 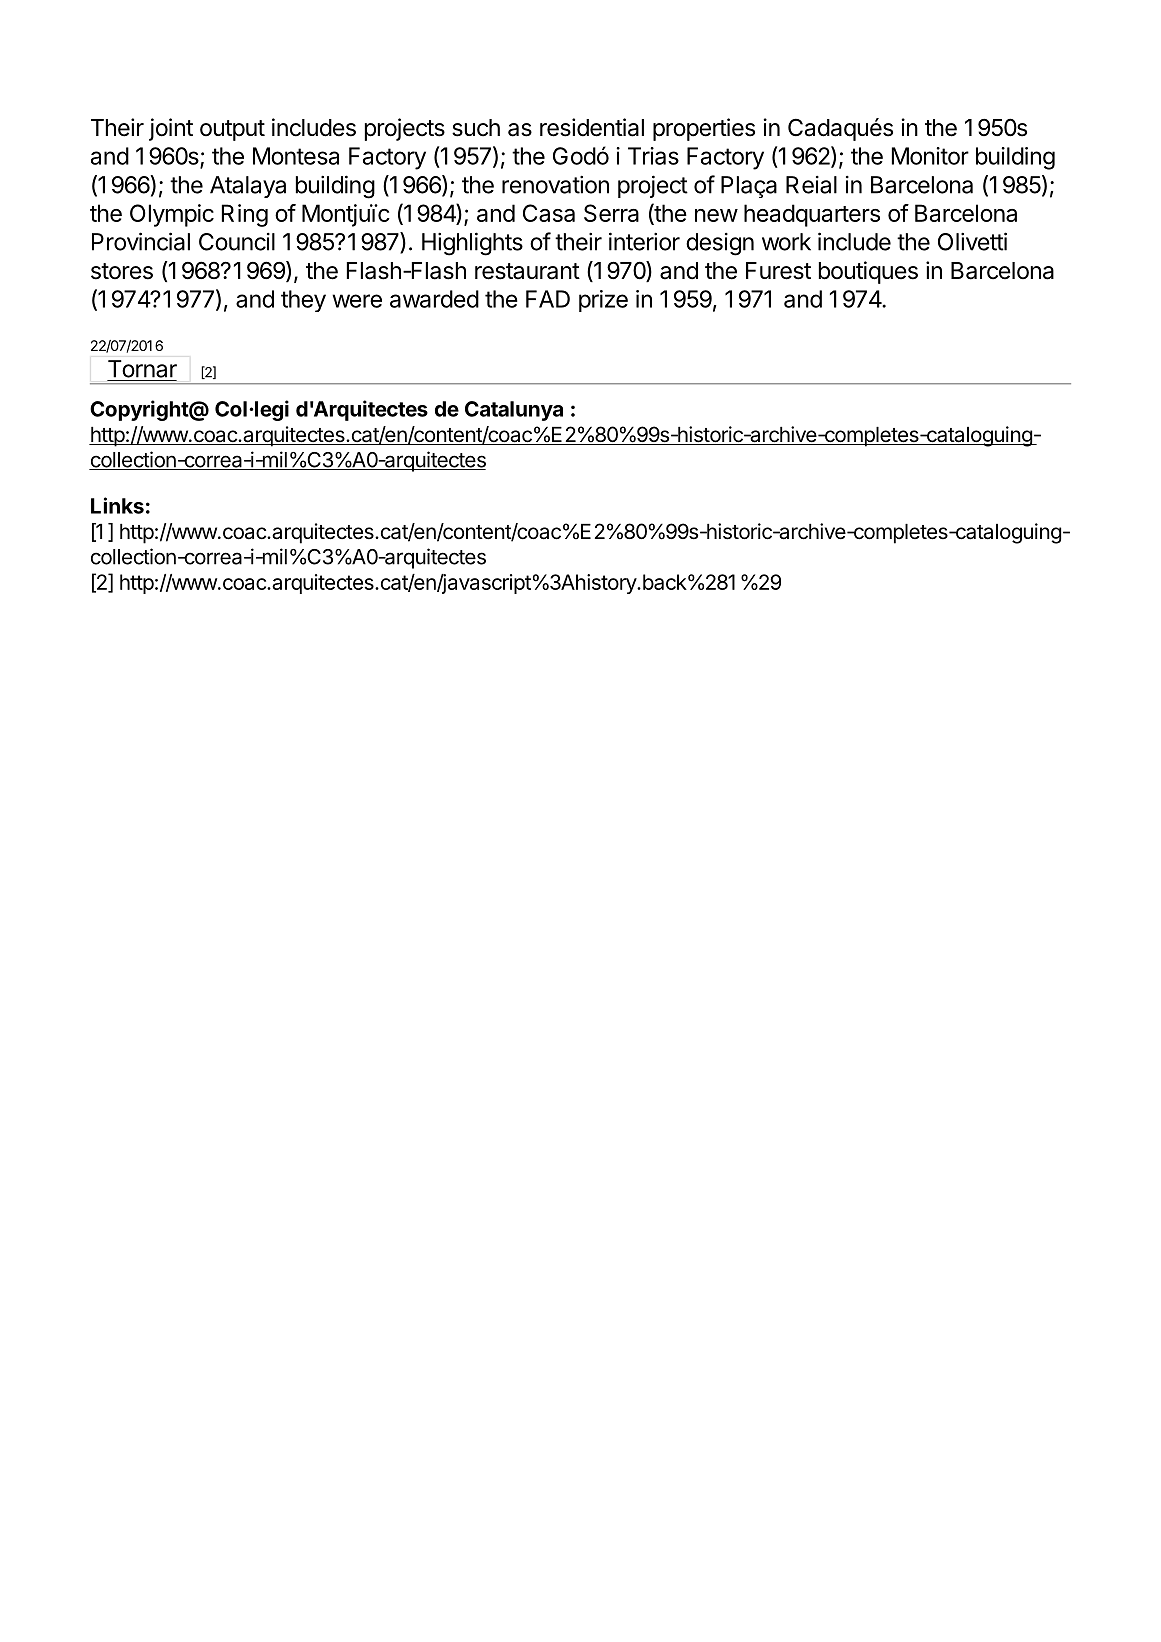 I want to click on output, so click(x=232, y=130).
